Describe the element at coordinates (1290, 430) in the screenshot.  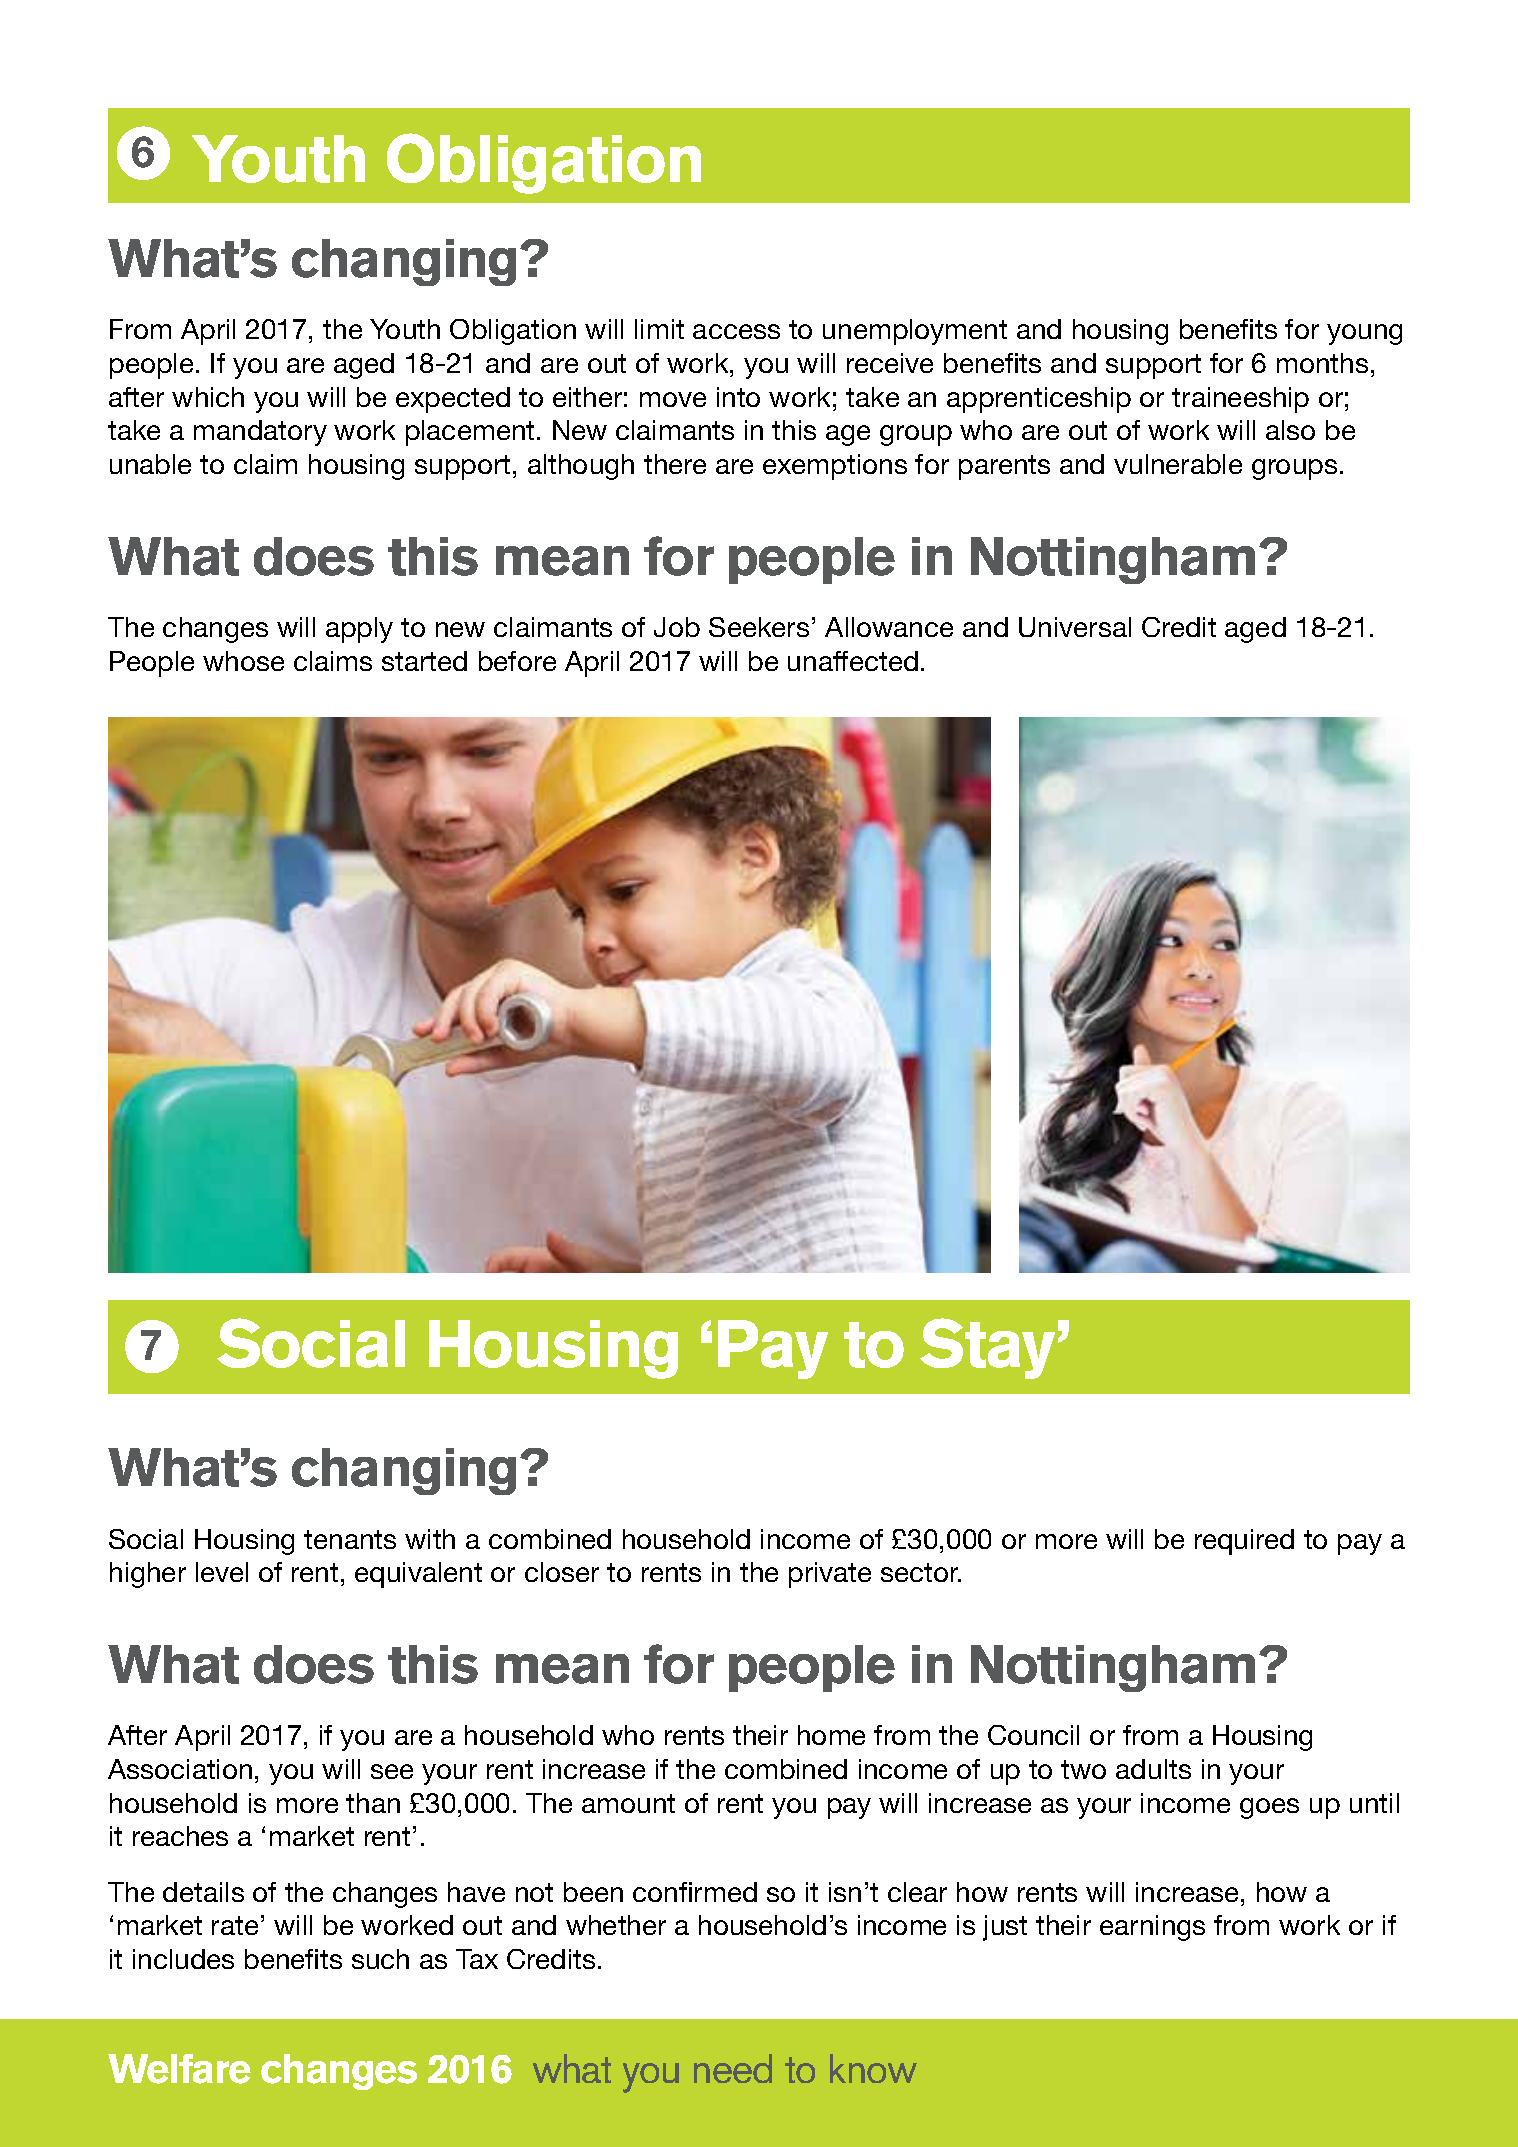
I see `also` at that location.
